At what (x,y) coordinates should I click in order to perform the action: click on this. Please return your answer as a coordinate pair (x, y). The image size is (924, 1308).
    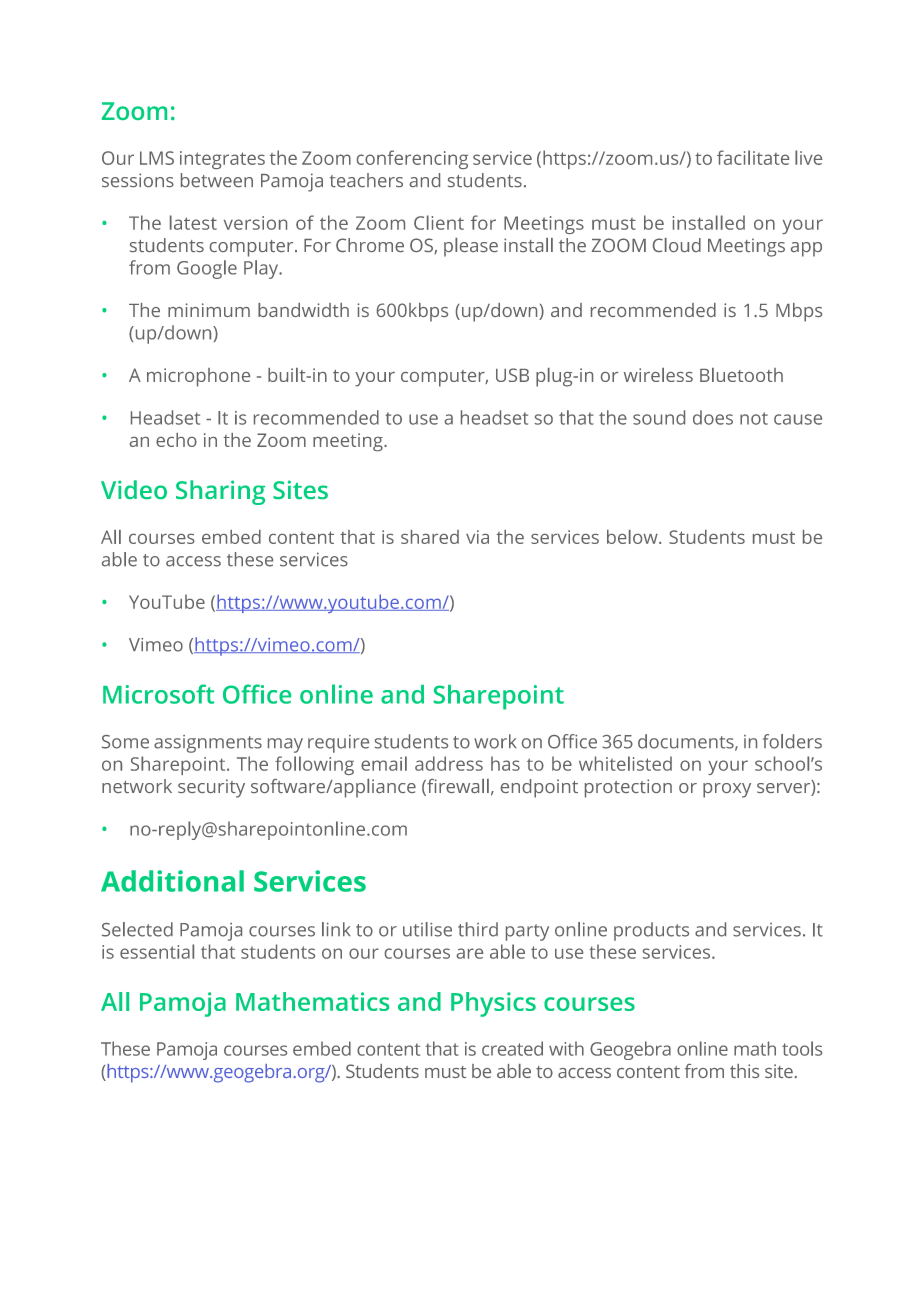
    Looking at the image, I should click on (744, 1071).
